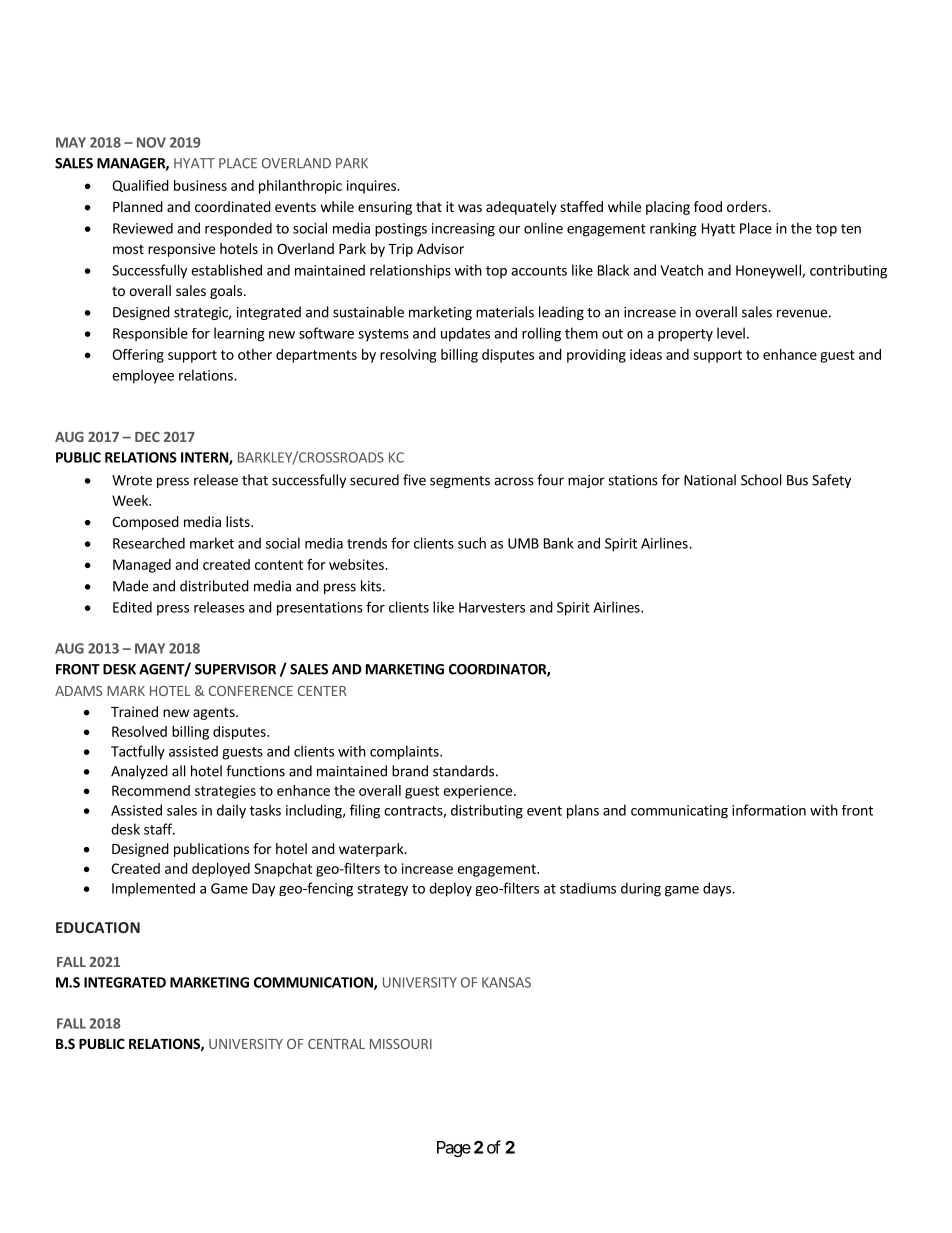 This image has height=1233, width=952. I want to click on CENTRAL, so click(336, 1044).
